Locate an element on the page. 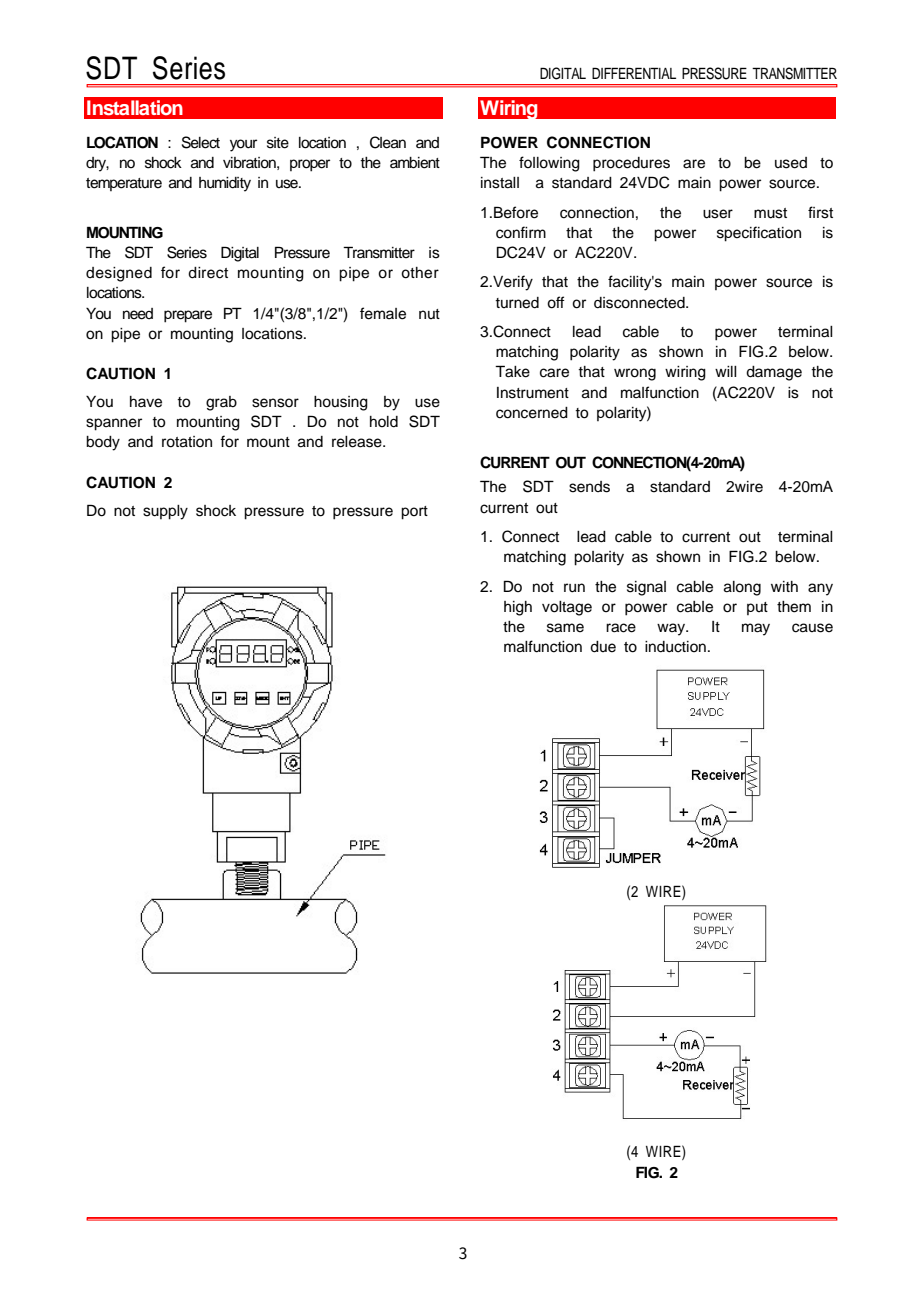 The height and width of the document is (1308, 924). port is located at coordinates (414, 513).
